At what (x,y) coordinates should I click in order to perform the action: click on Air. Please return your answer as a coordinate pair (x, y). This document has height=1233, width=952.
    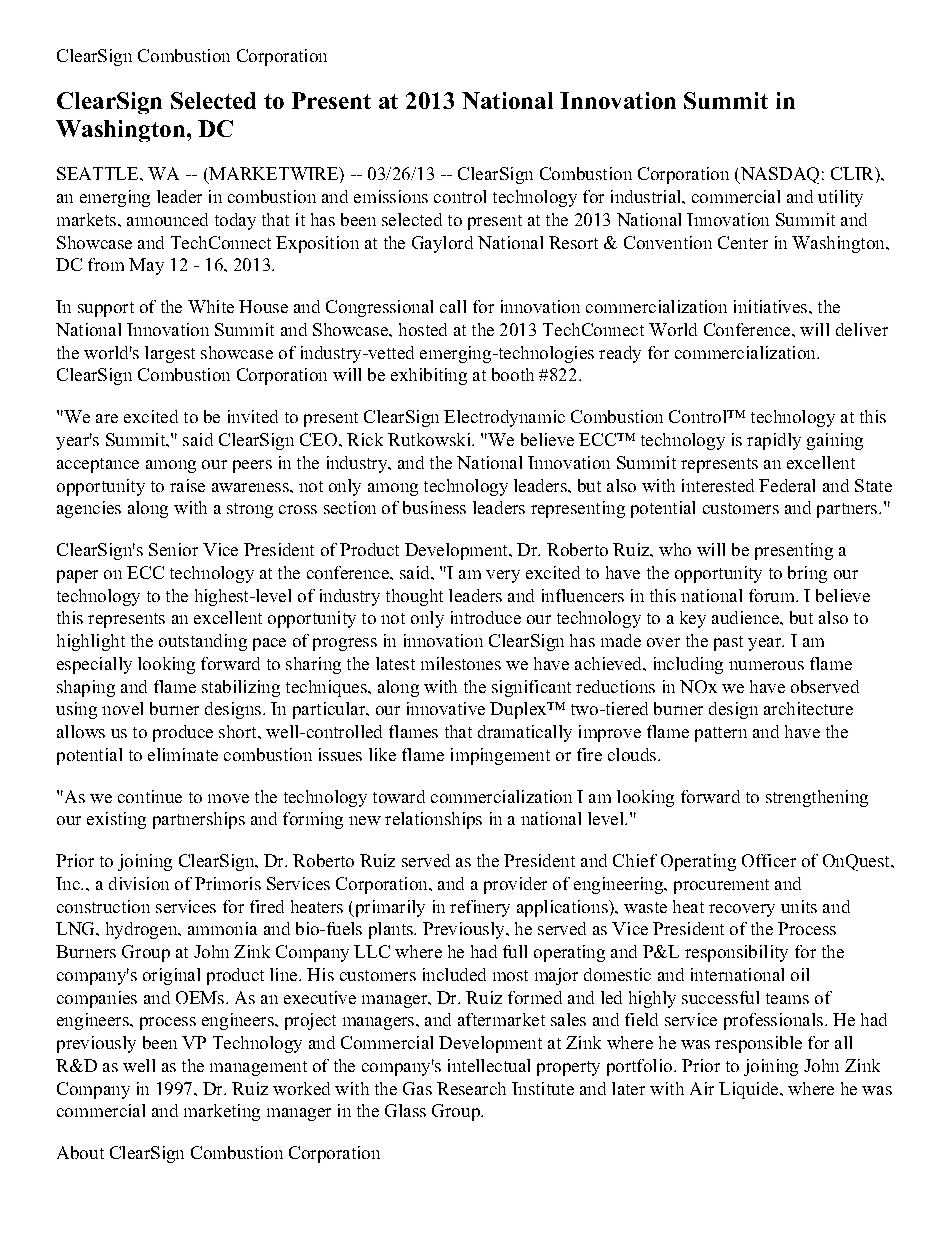
    Looking at the image, I should click on (702, 1088).
